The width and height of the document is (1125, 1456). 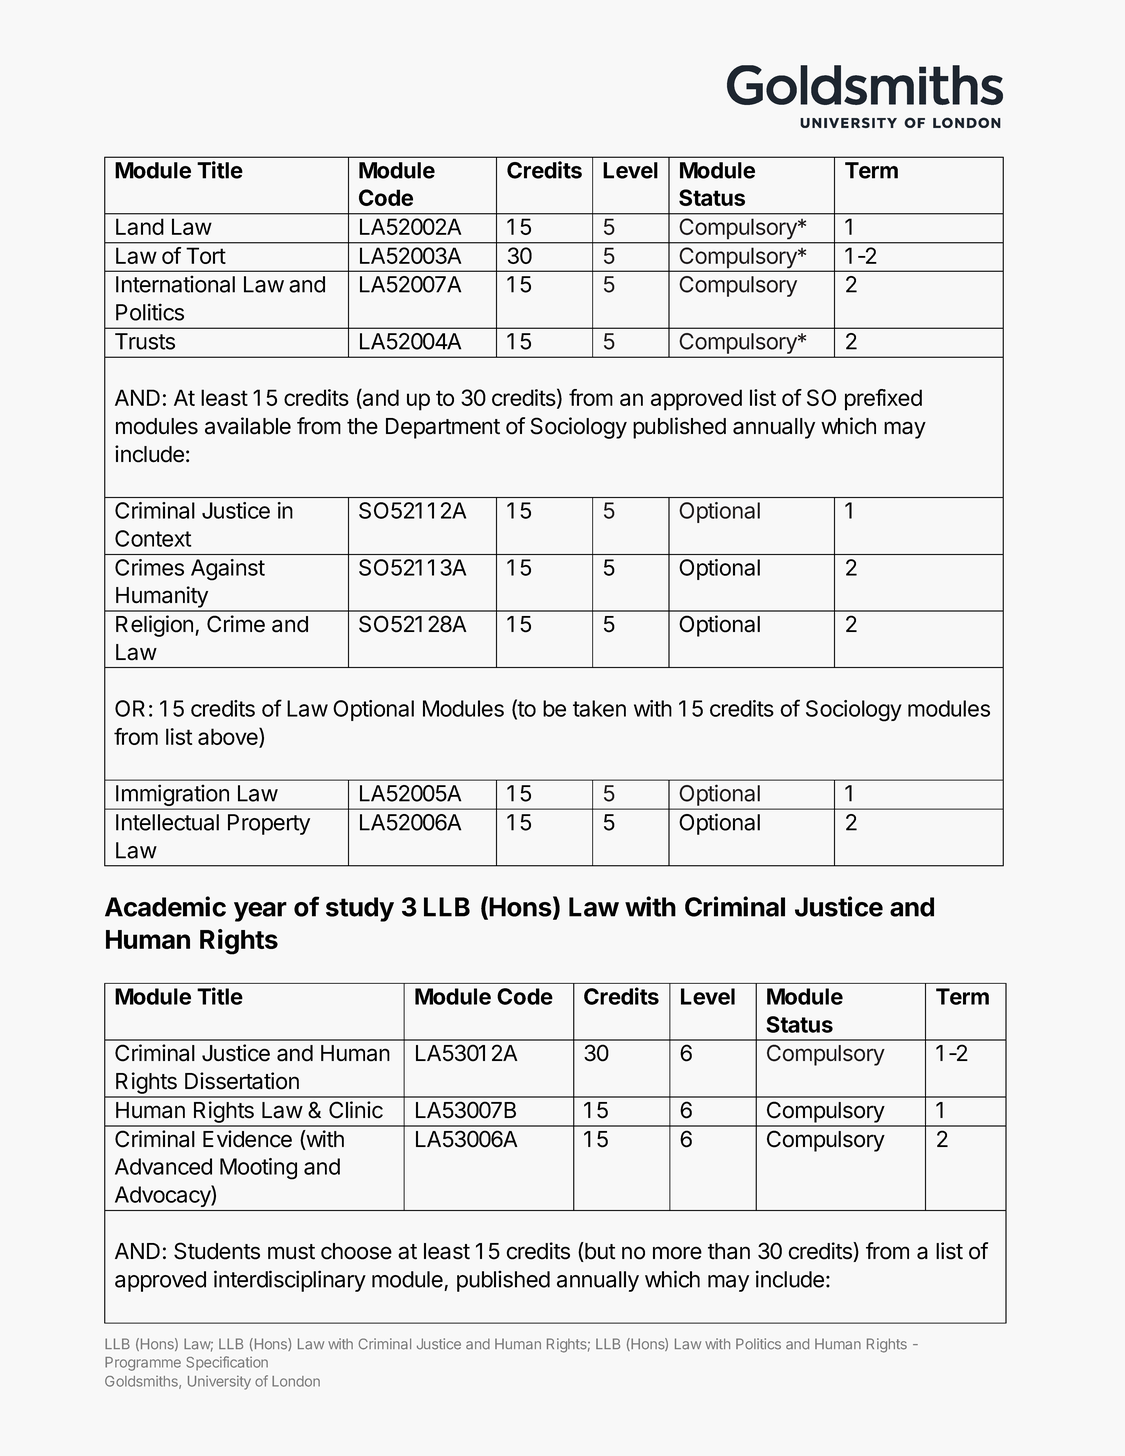 What do you see at coordinates (599, 1252) in the document?
I see `but` at bounding box center [599, 1252].
